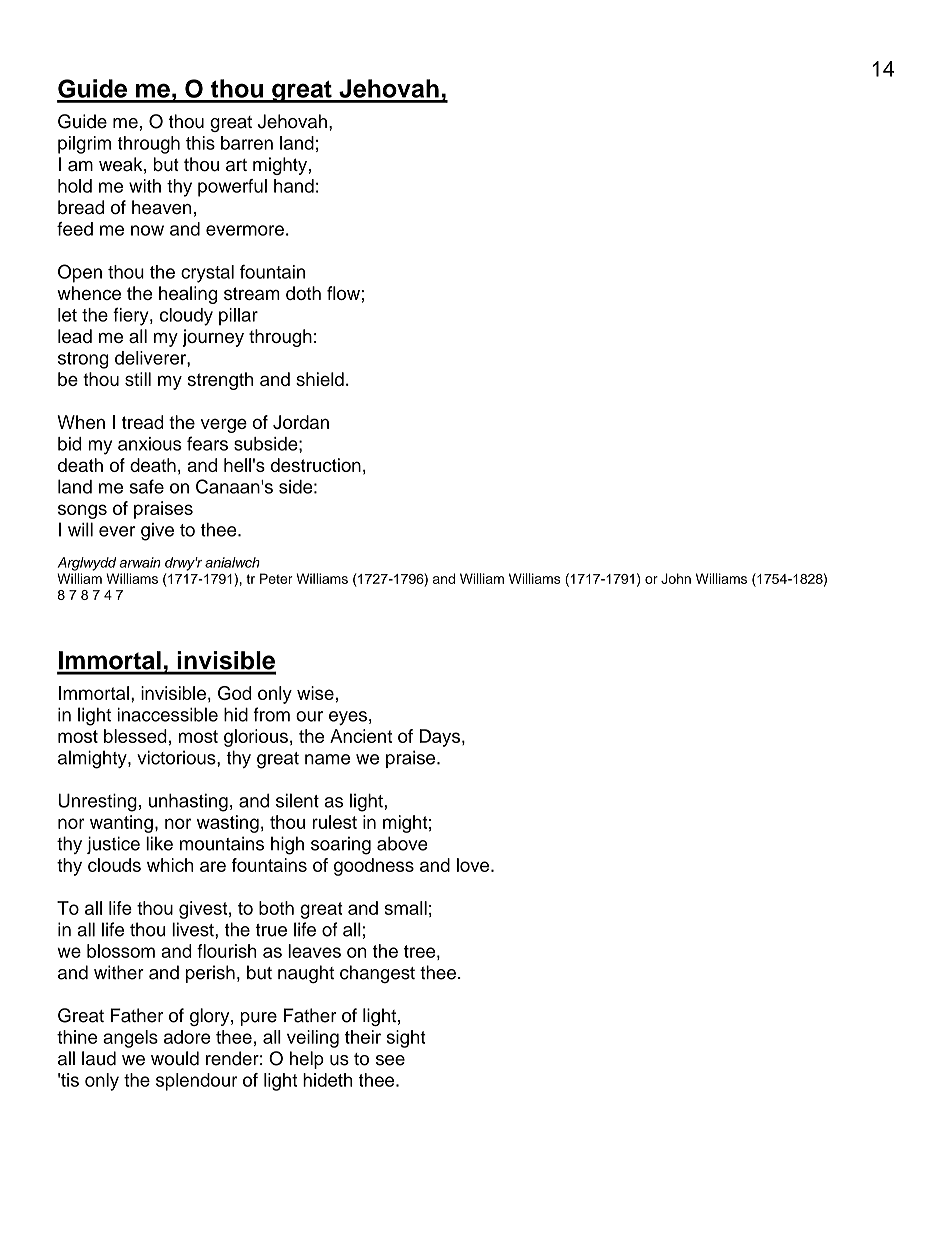  What do you see at coordinates (168, 714) in the image?
I see `inaccessible` at bounding box center [168, 714].
